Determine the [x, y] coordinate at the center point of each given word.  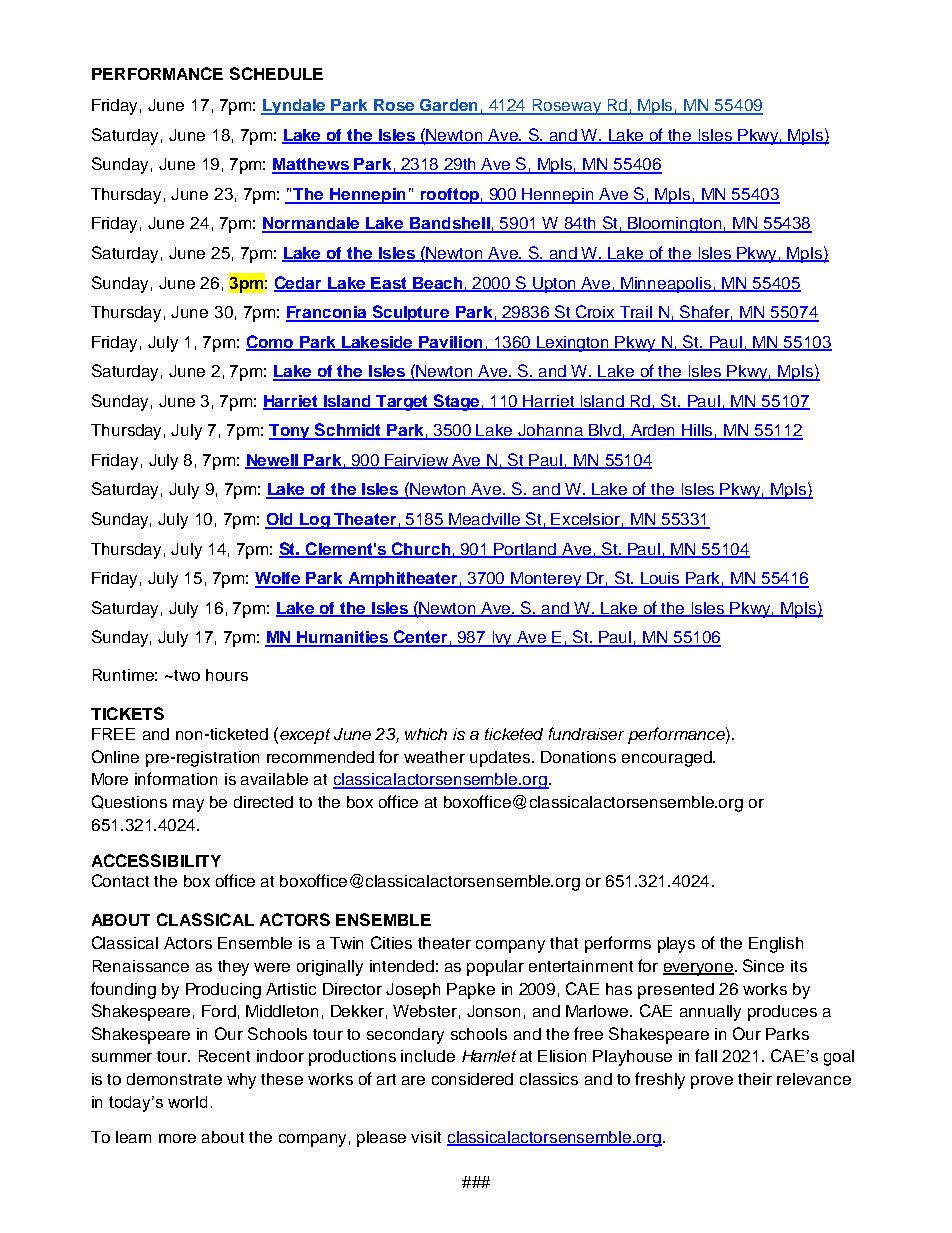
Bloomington [675, 225]
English [776, 945]
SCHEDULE [276, 73]
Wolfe [279, 579]
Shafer [705, 313]
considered [472, 1079]
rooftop [449, 196]
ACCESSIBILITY [156, 860]
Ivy [502, 639]
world [187, 1102]
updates [501, 759]
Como [271, 342]
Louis [661, 579]
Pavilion [451, 343]
